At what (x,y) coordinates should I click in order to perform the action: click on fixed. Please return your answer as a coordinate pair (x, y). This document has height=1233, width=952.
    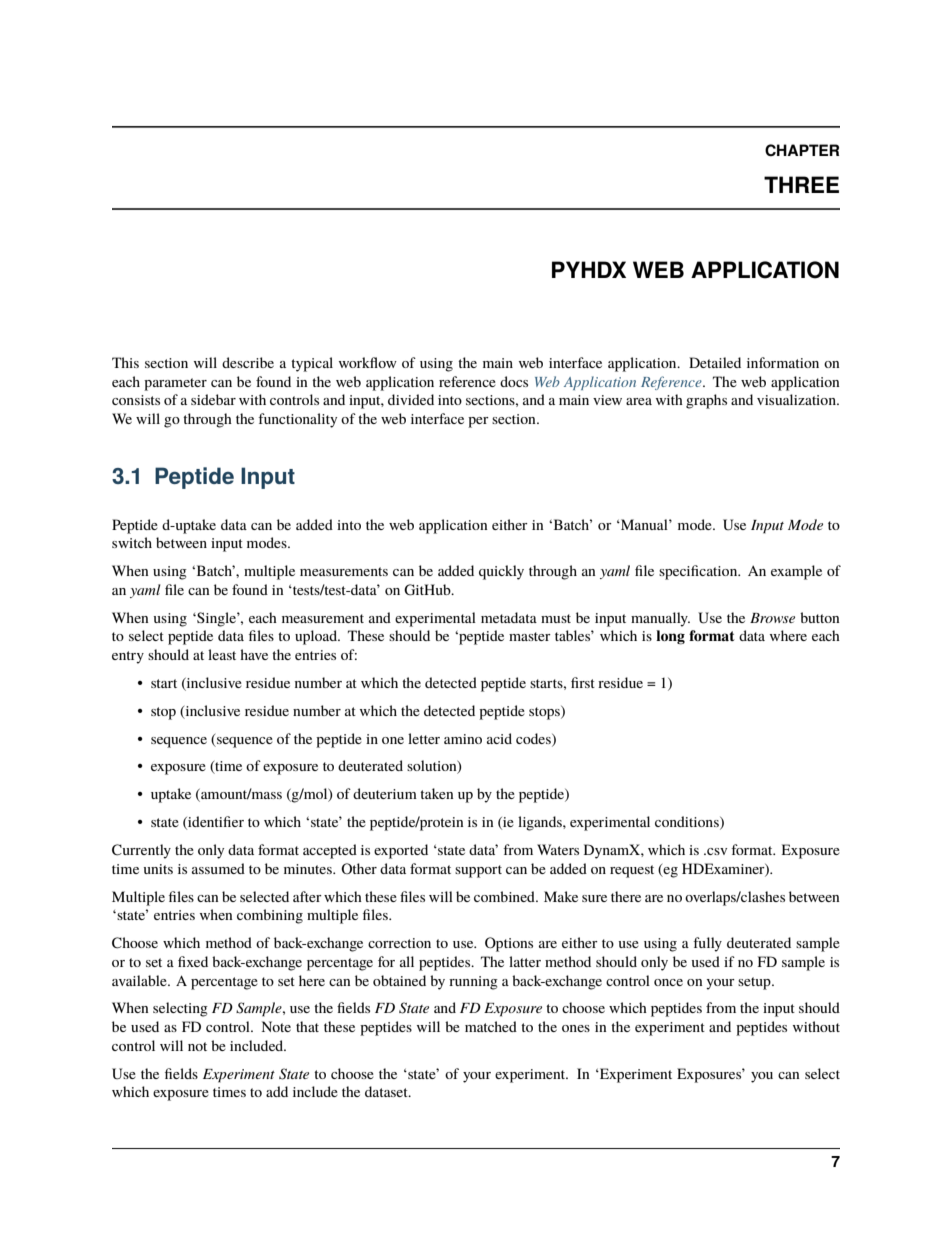
    Looking at the image, I should click on (193, 961).
